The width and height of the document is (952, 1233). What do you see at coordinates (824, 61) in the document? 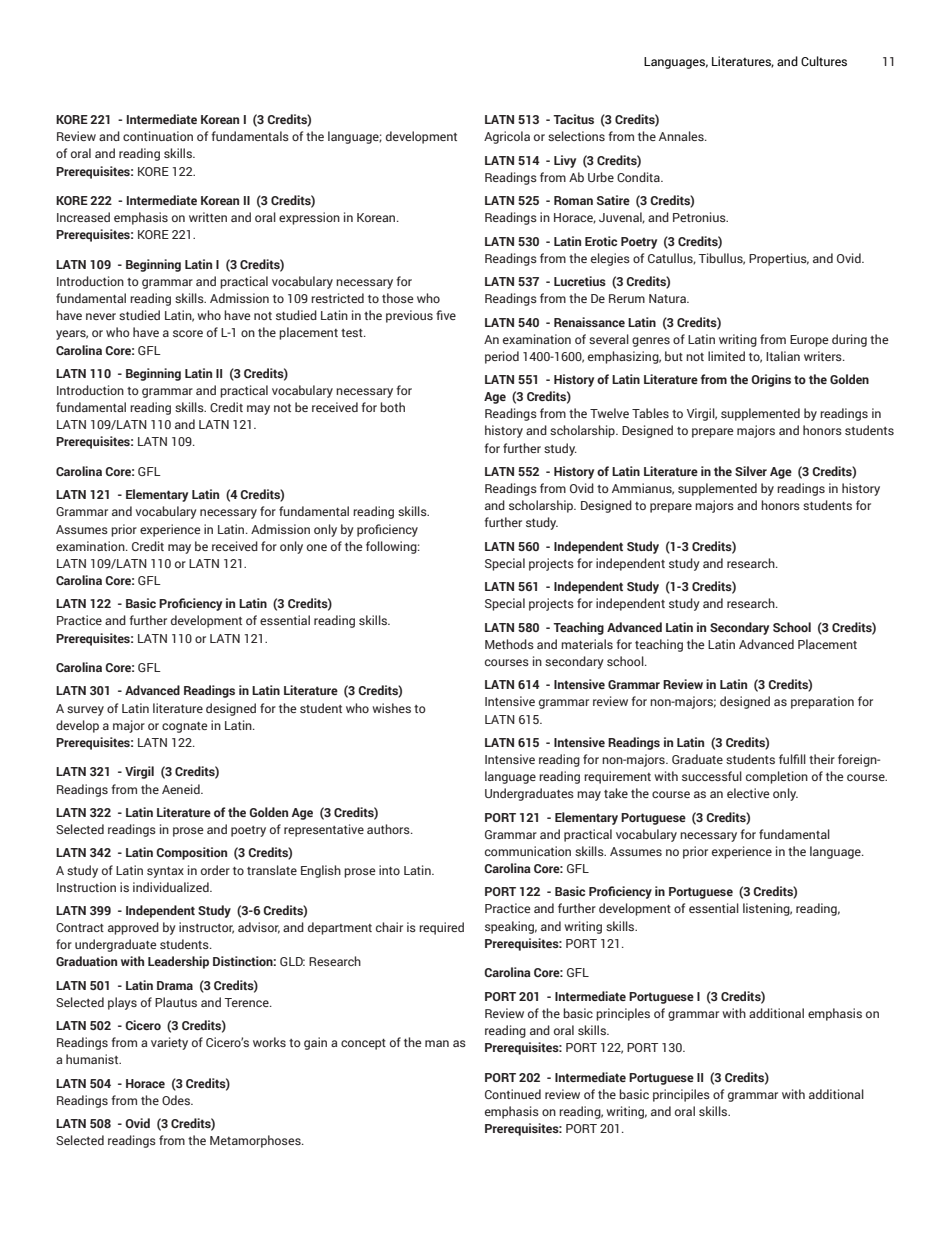
I see `Cultures` at bounding box center [824, 61].
